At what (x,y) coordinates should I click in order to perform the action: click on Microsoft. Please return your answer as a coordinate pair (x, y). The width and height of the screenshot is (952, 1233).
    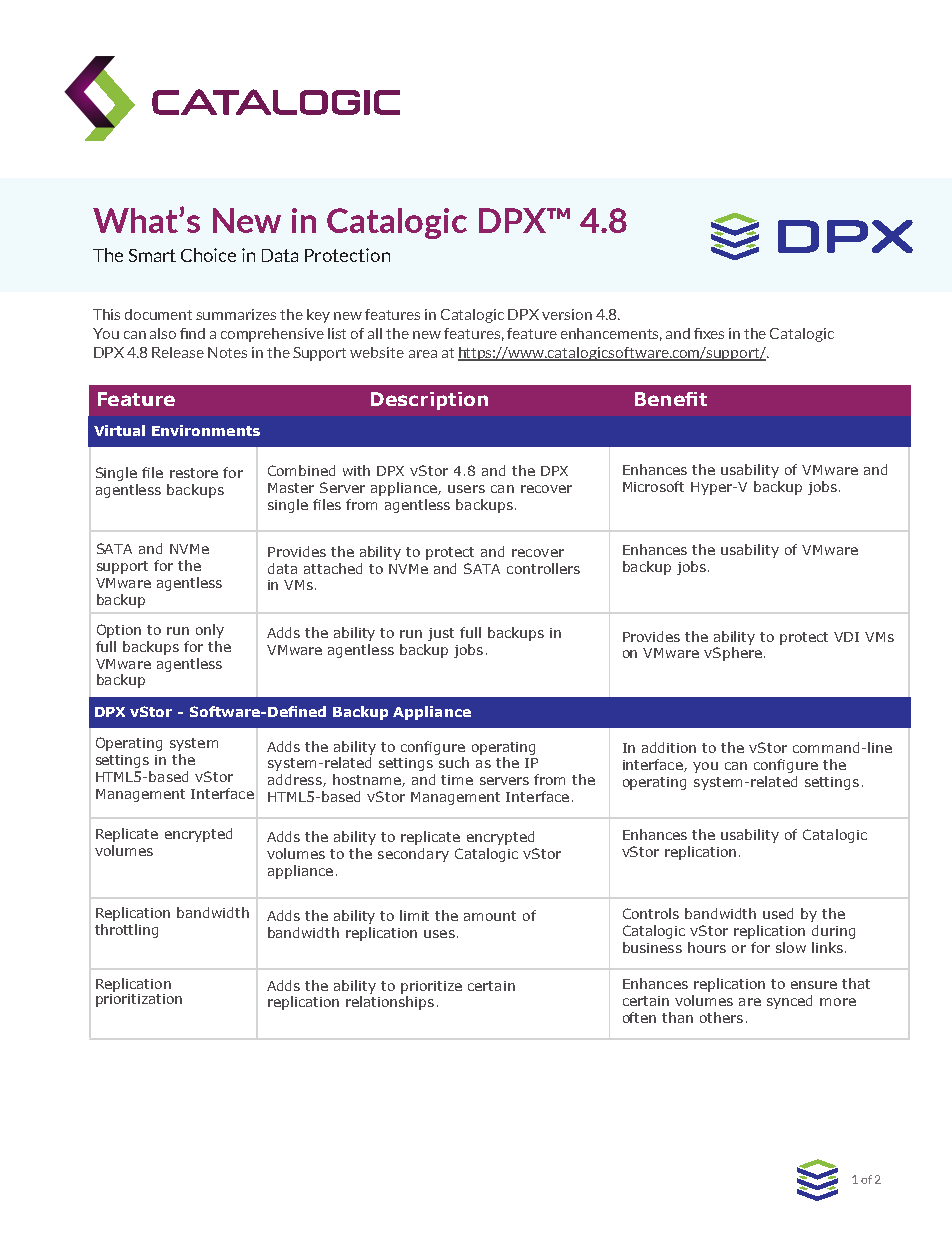
    Looking at the image, I should click on (653, 486).
